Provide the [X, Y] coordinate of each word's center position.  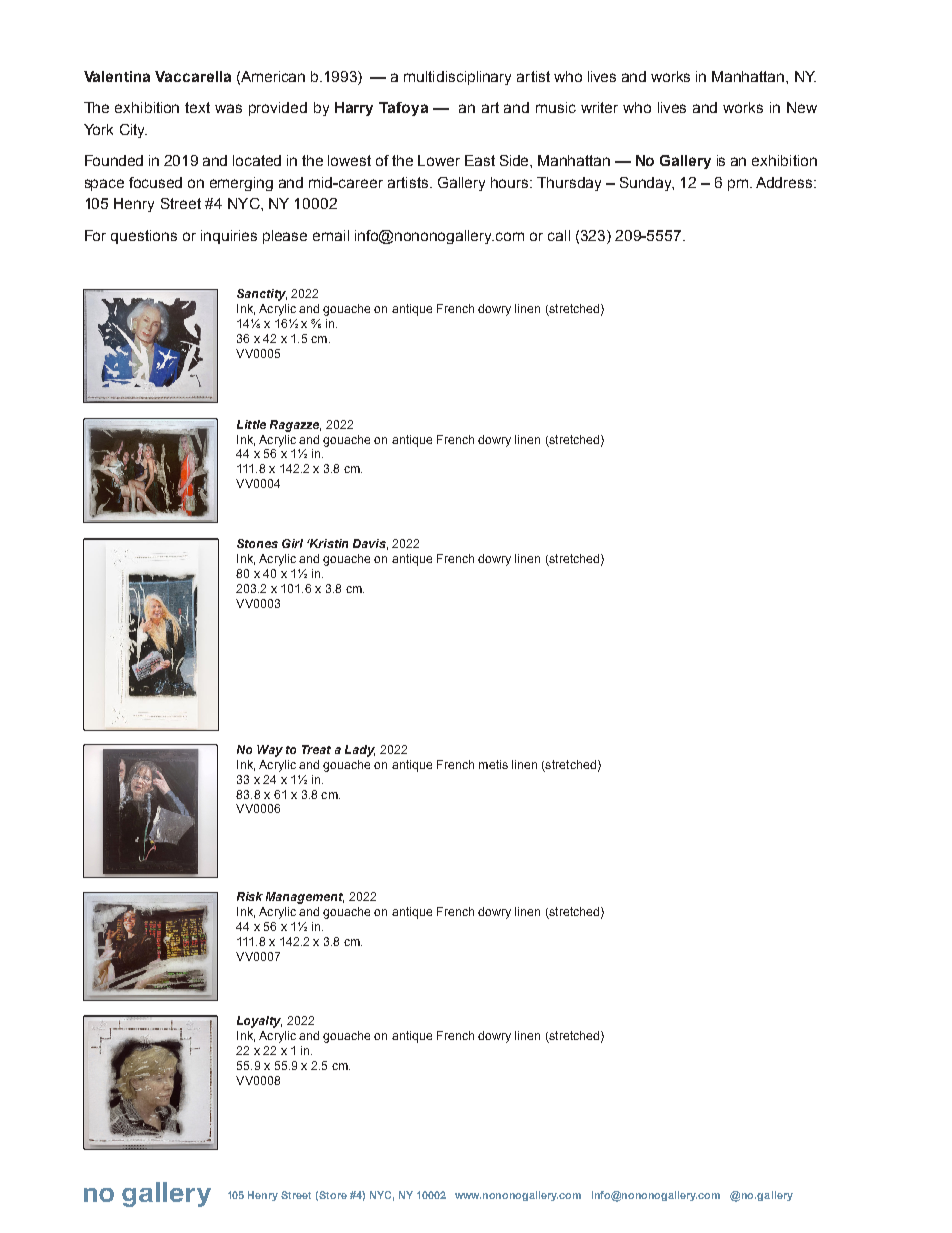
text [197, 107]
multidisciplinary [457, 78]
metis [493, 764]
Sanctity [262, 295]
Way [270, 751]
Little [251, 424]
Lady [360, 751]
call [559, 235]
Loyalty [259, 1022]
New [802, 107]
